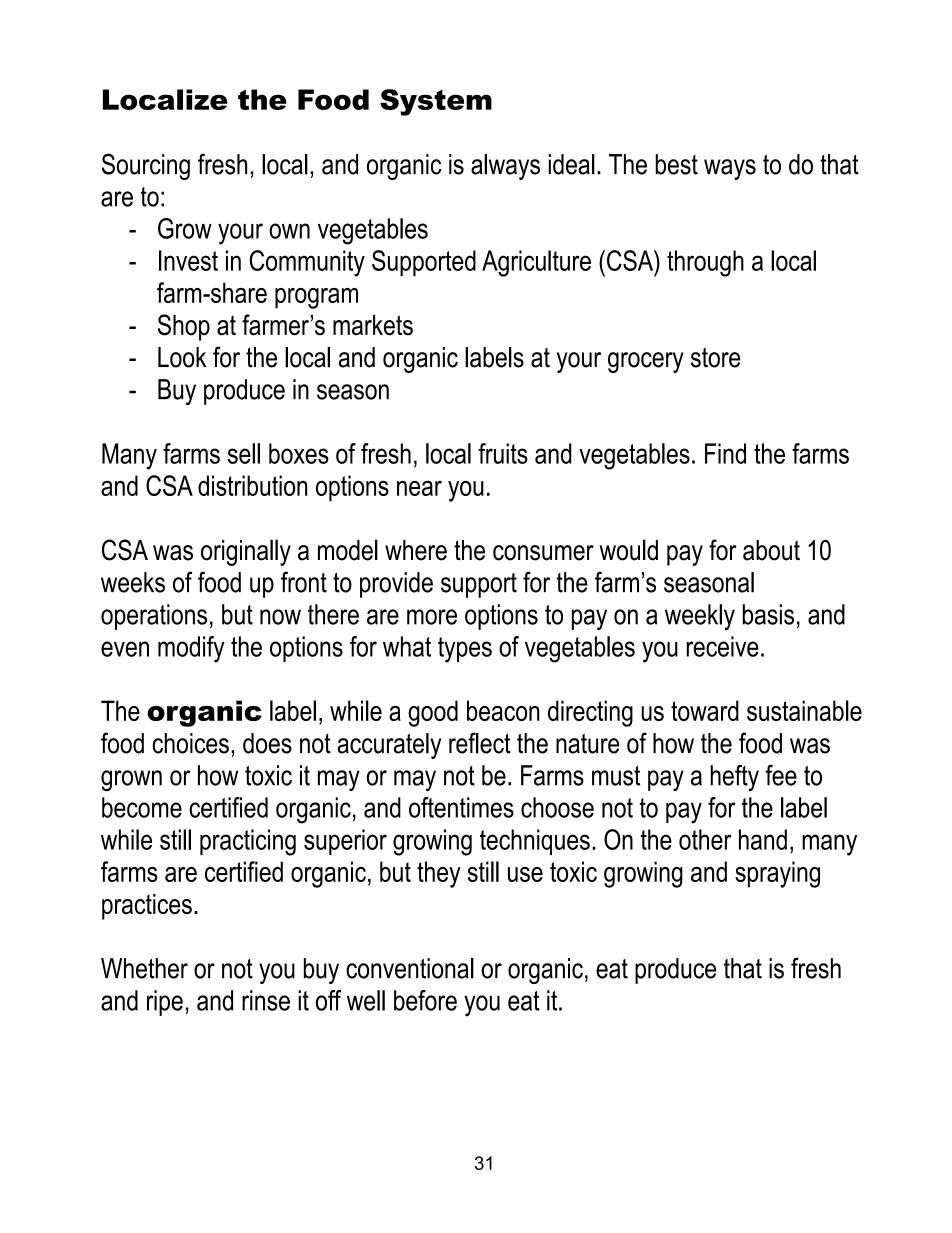  I want to click on ripe, so click(165, 1003).
